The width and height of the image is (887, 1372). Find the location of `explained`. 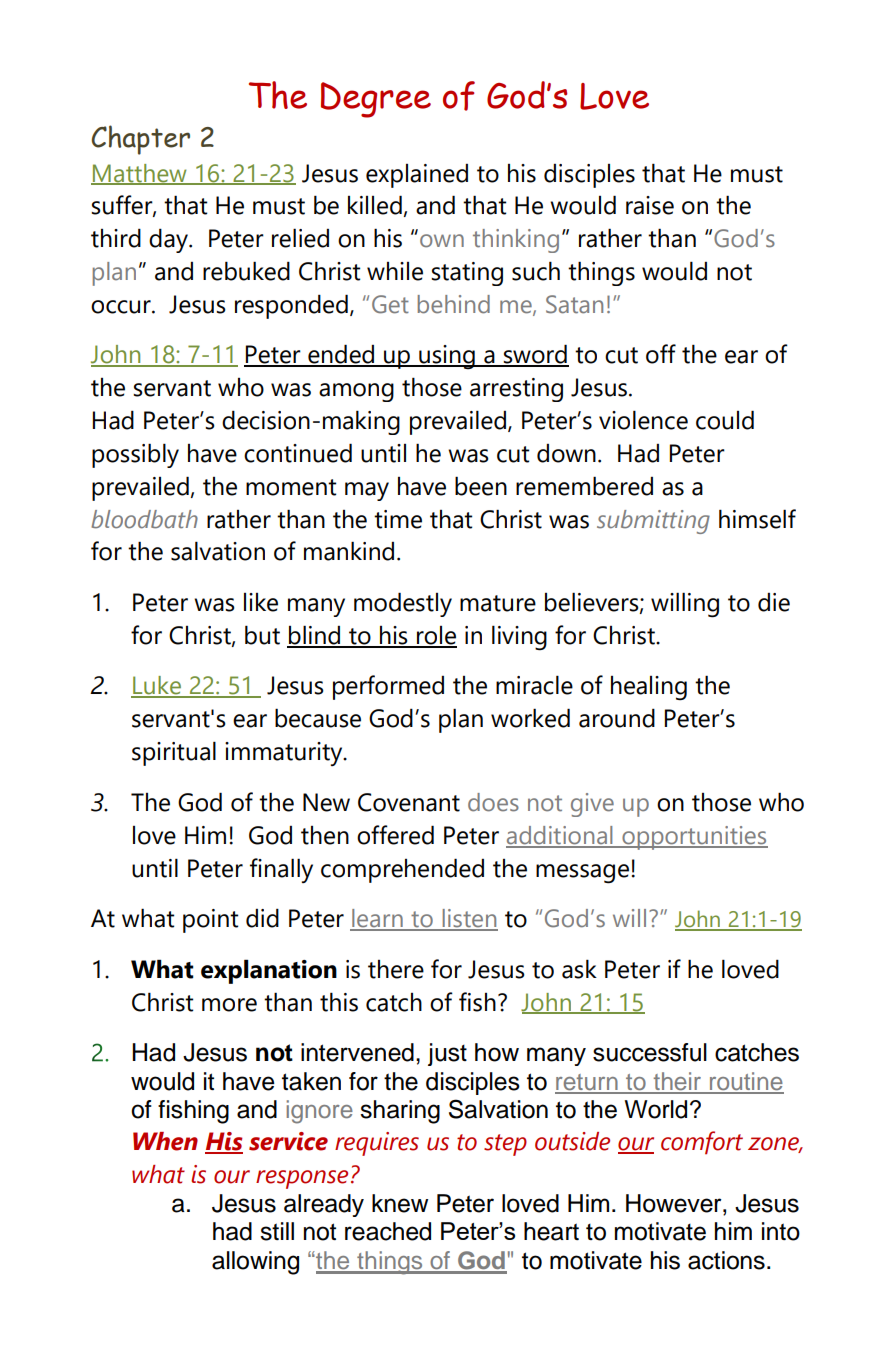

explained is located at coordinates (417, 176).
